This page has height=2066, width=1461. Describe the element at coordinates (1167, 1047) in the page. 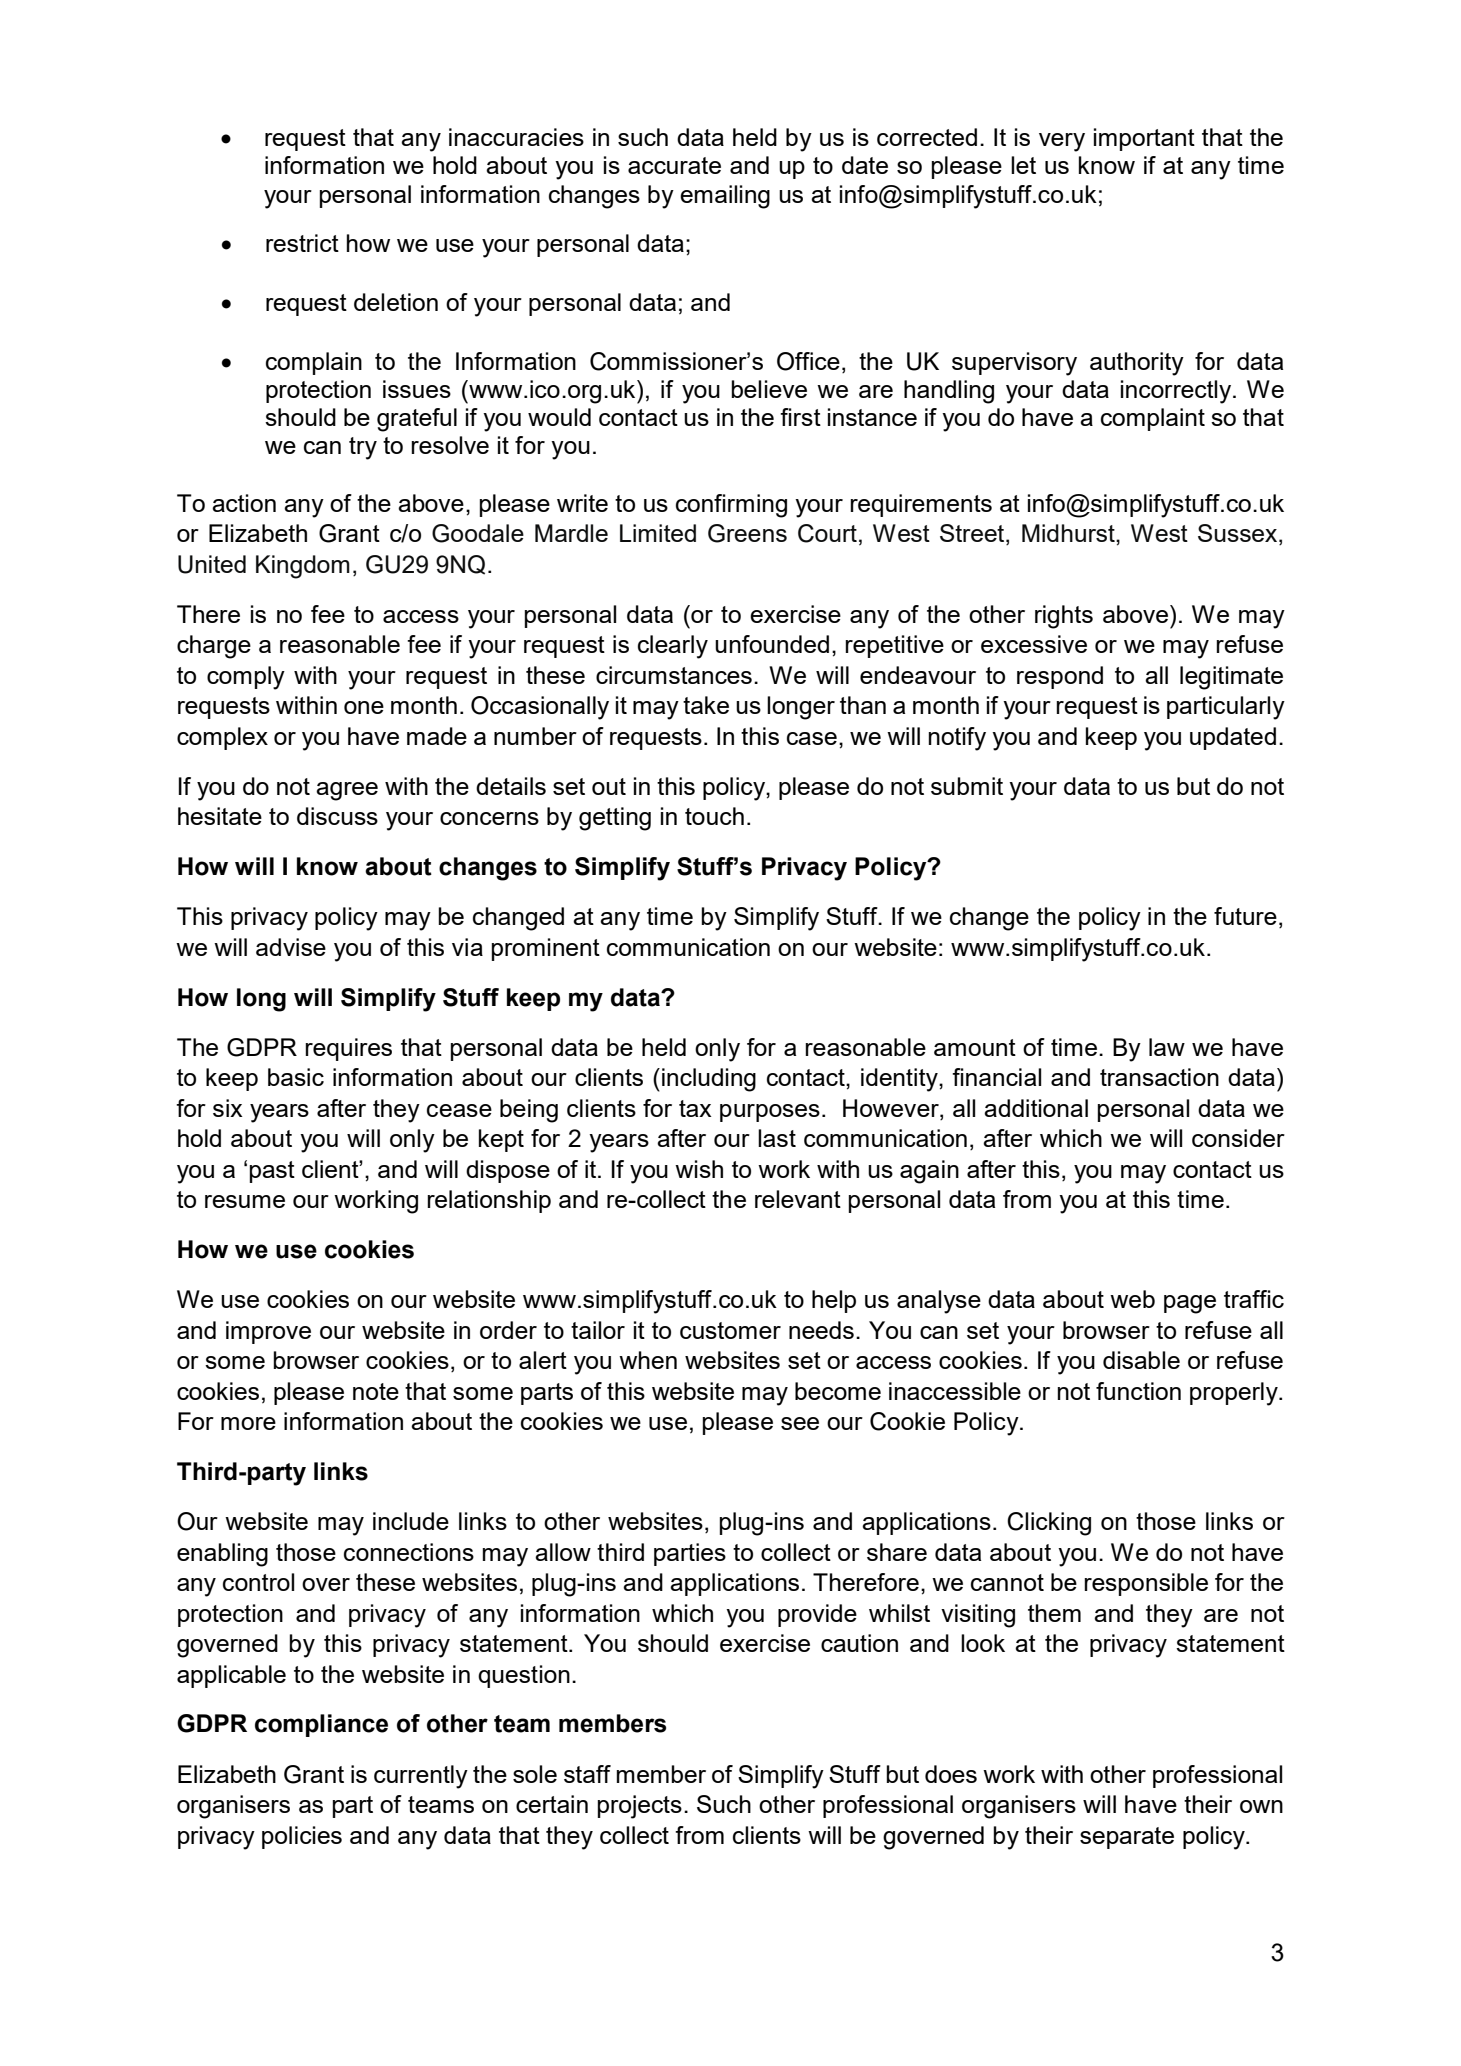

I see `law` at that location.
